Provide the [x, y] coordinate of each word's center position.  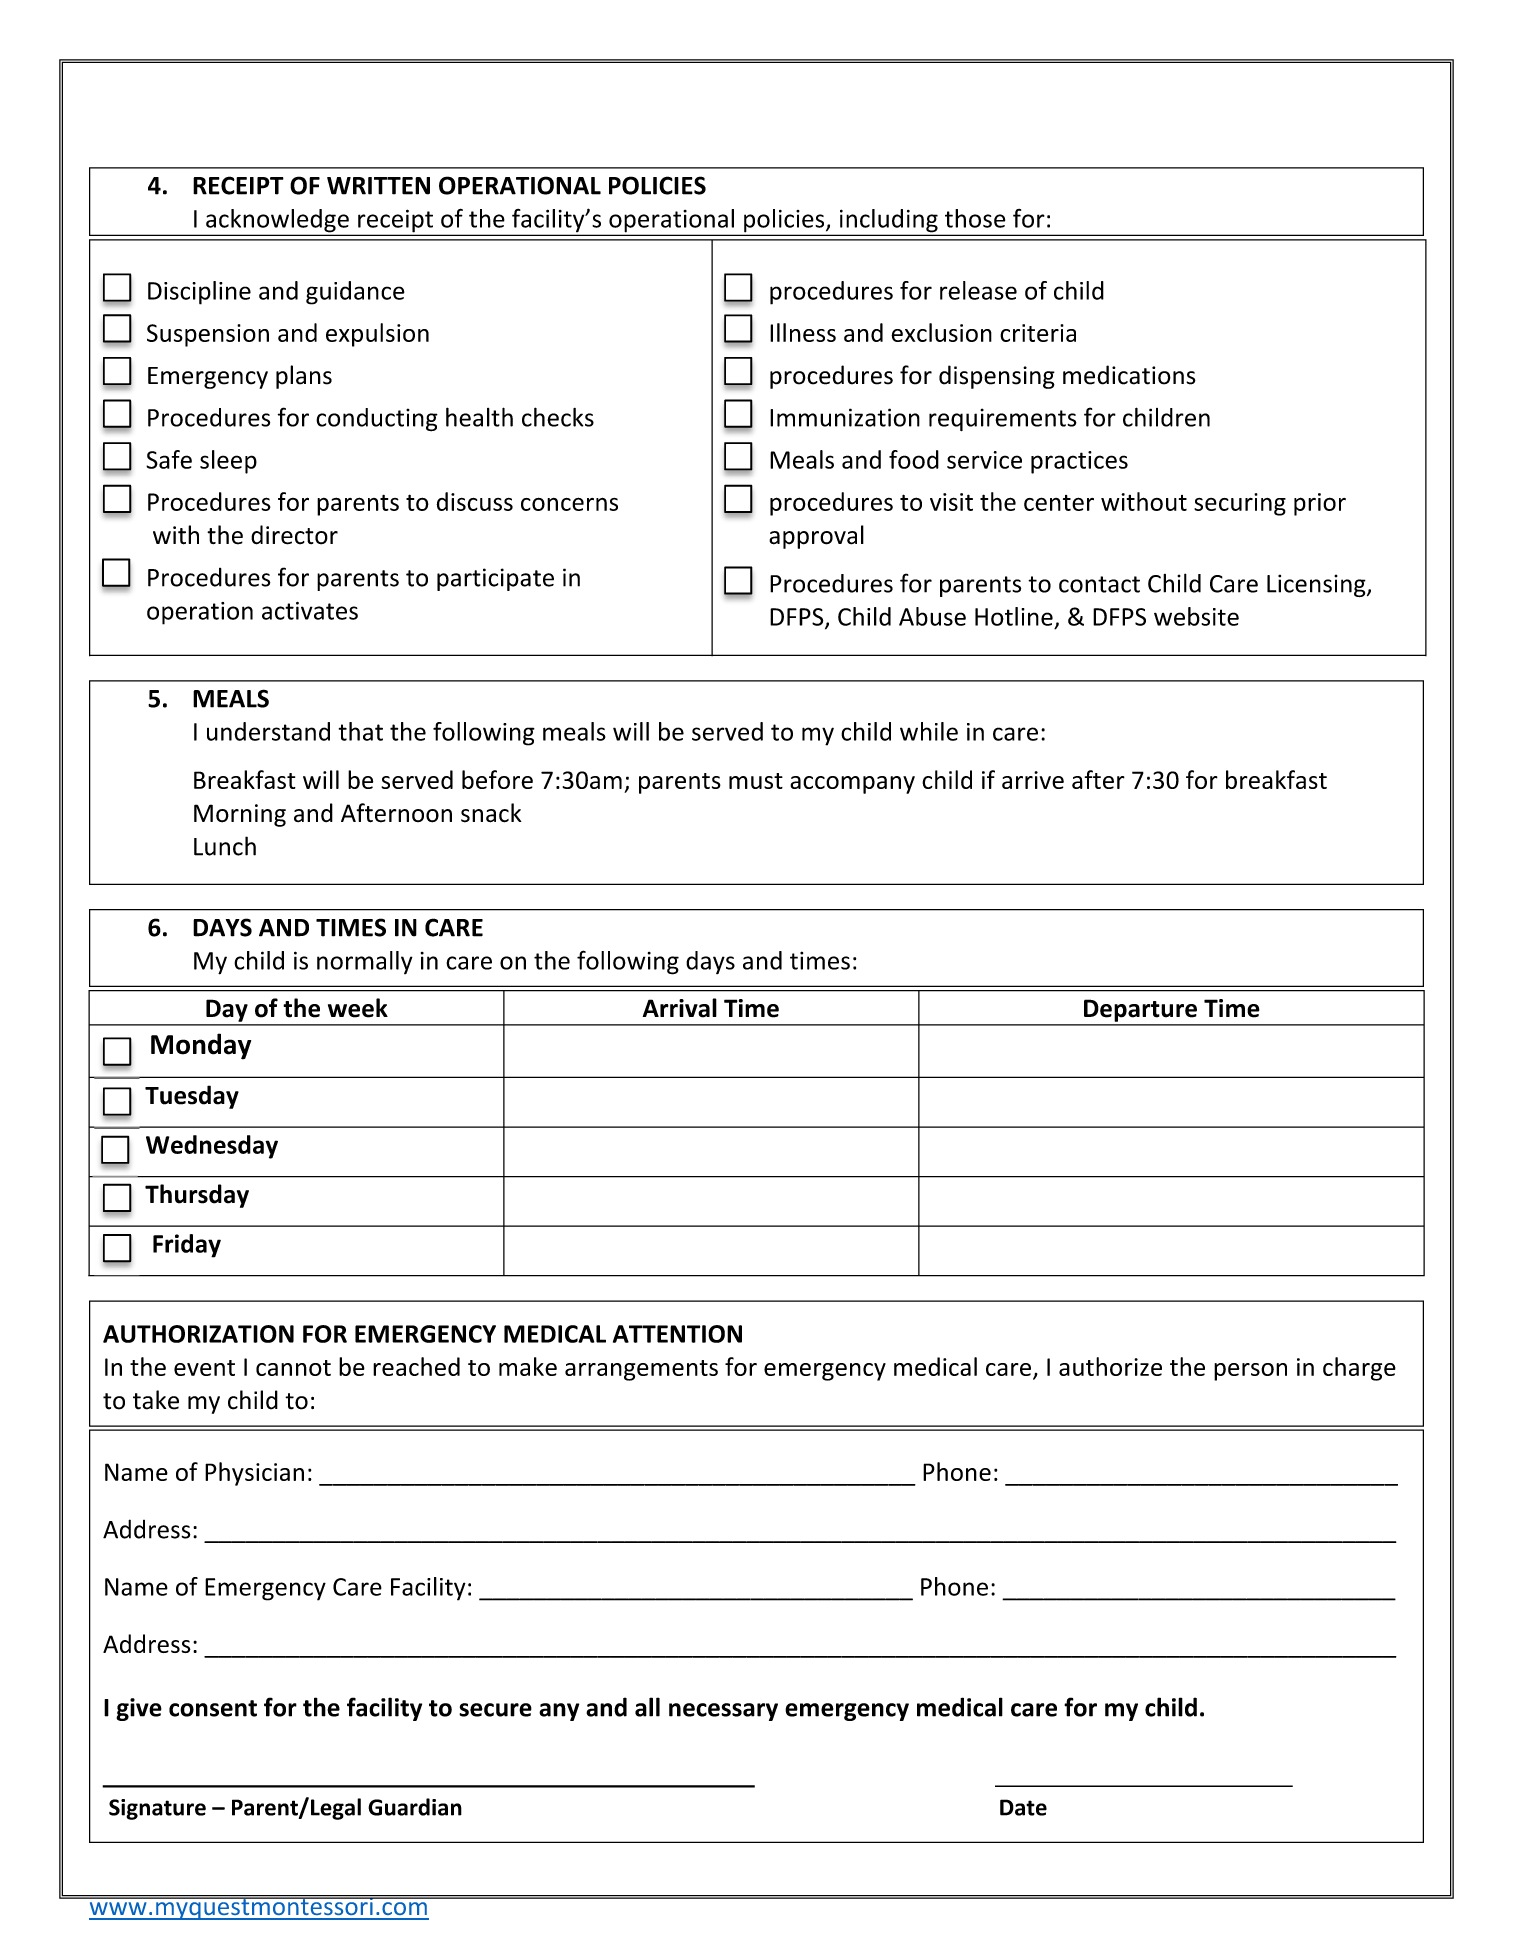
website [1196, 616]
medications [1129, 375]
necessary [723, 1712]
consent [213, 1708]
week [358, 1008]
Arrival [680, 1008]
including [888, 222]
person [1250, 1372]
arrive [1033, 780]
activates [310, 611]
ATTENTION [677, 1334]
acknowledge [277, 222]
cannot [293, 1368]
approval [816, 537]
